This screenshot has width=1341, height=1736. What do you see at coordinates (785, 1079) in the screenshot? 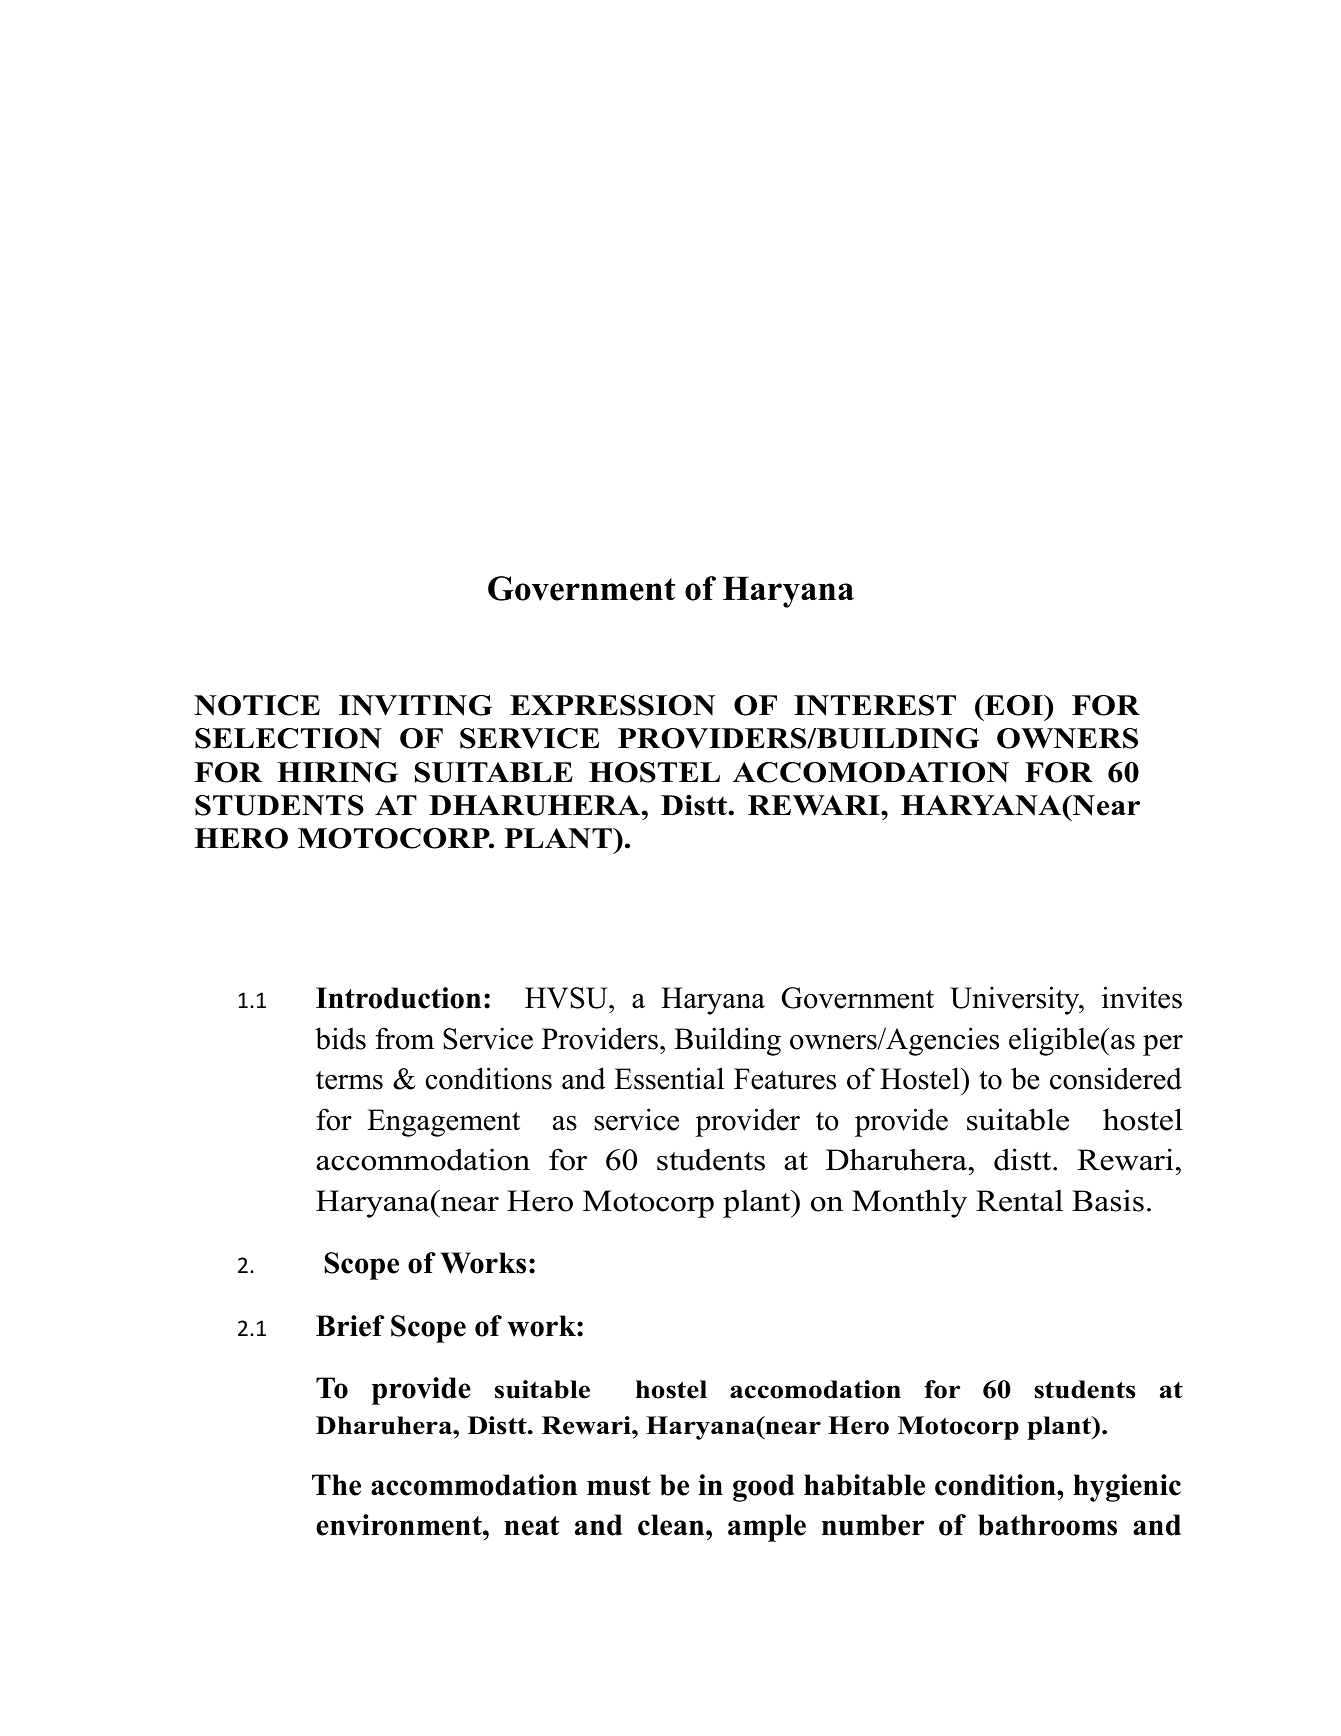
I see `Features` at bounding box center [785, 1079].
